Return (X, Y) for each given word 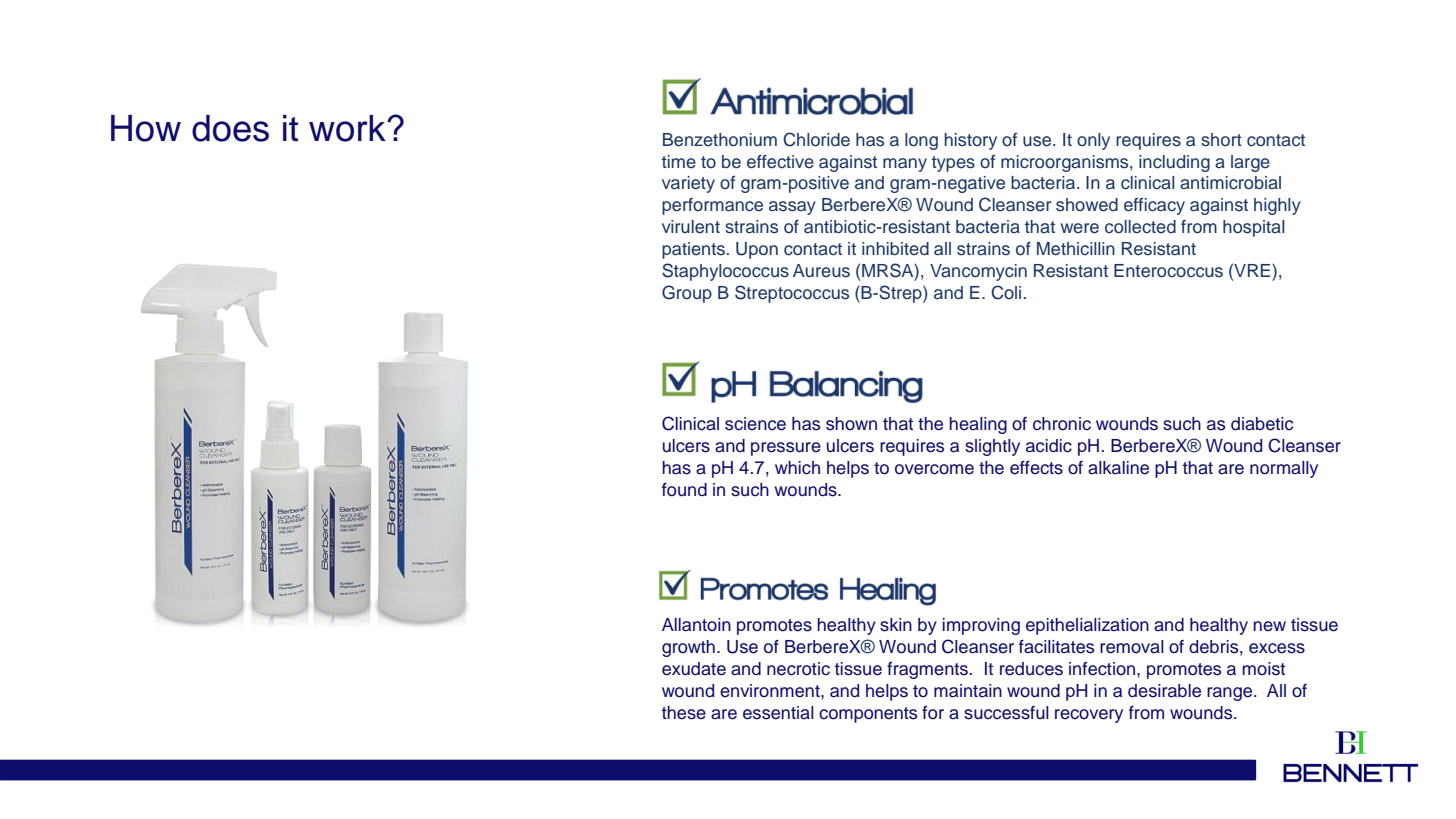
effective (780, 162)
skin (896, 625)
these (684, 713)
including (1174, 163)
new (1269, 626)
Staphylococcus (725, 272)
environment (771, 691)
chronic (1062, 424)
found (684, 490)
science (755, 424)
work (348, 128)
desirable (1164, 691)
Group (687, 294)
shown (851, 424)
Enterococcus (1168, 271)
